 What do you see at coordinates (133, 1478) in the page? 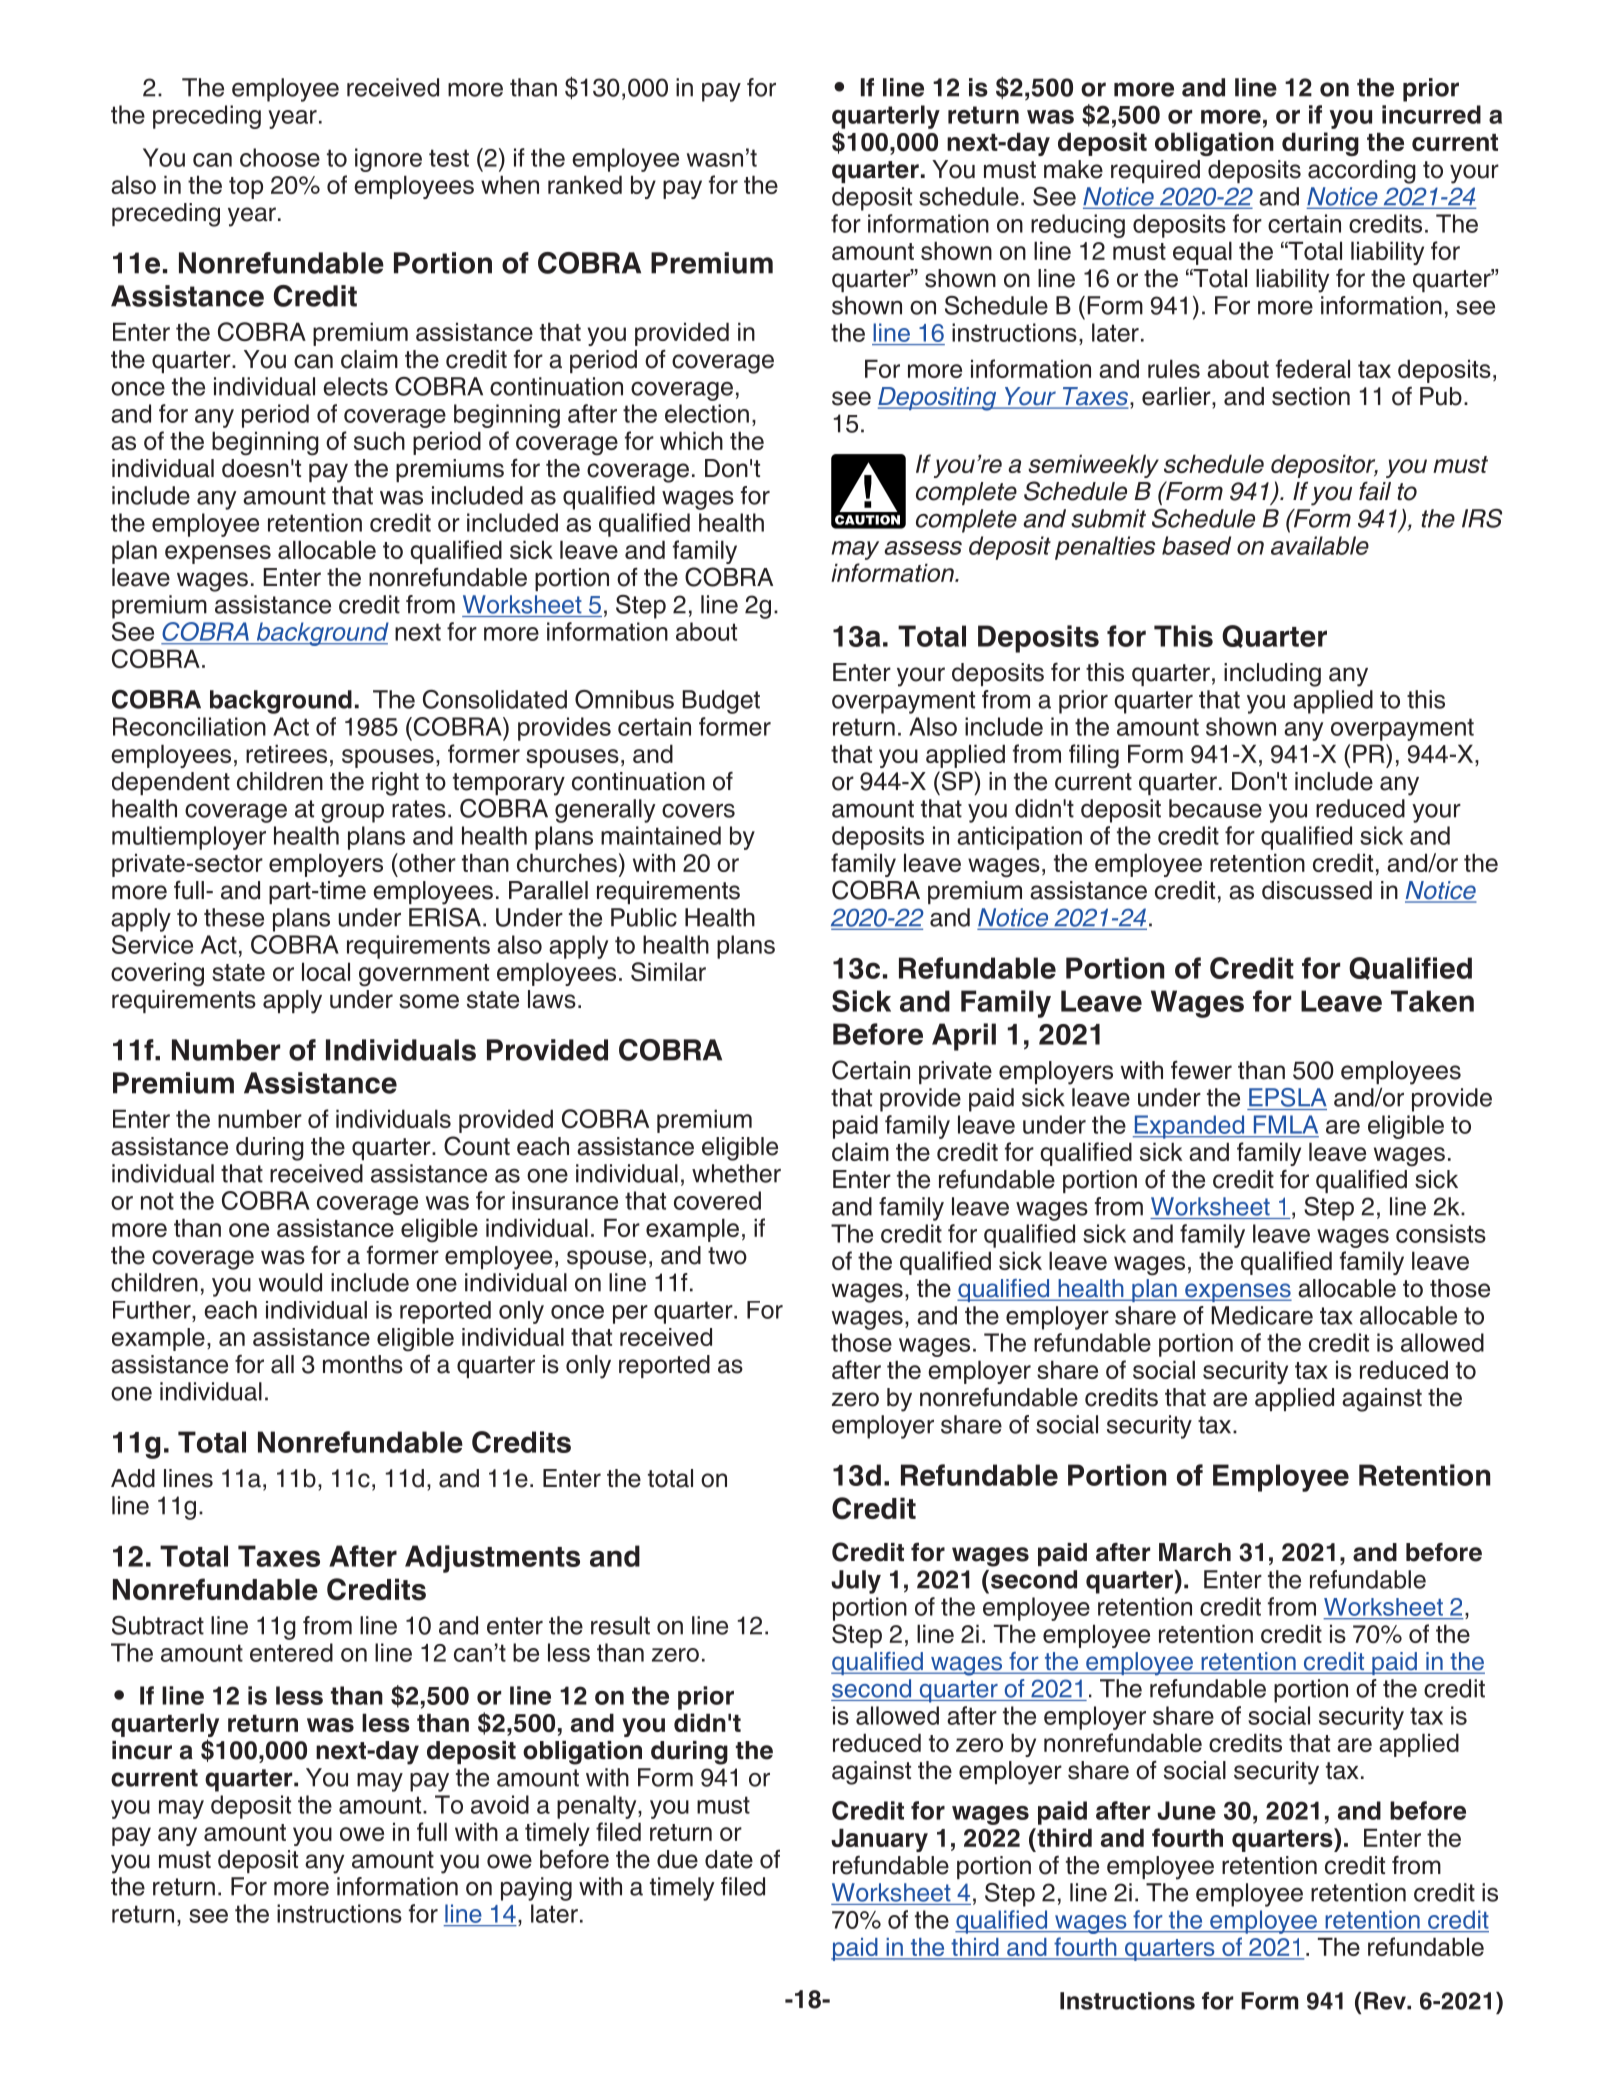
I see `Add` at bounding box center [133, 1478].
